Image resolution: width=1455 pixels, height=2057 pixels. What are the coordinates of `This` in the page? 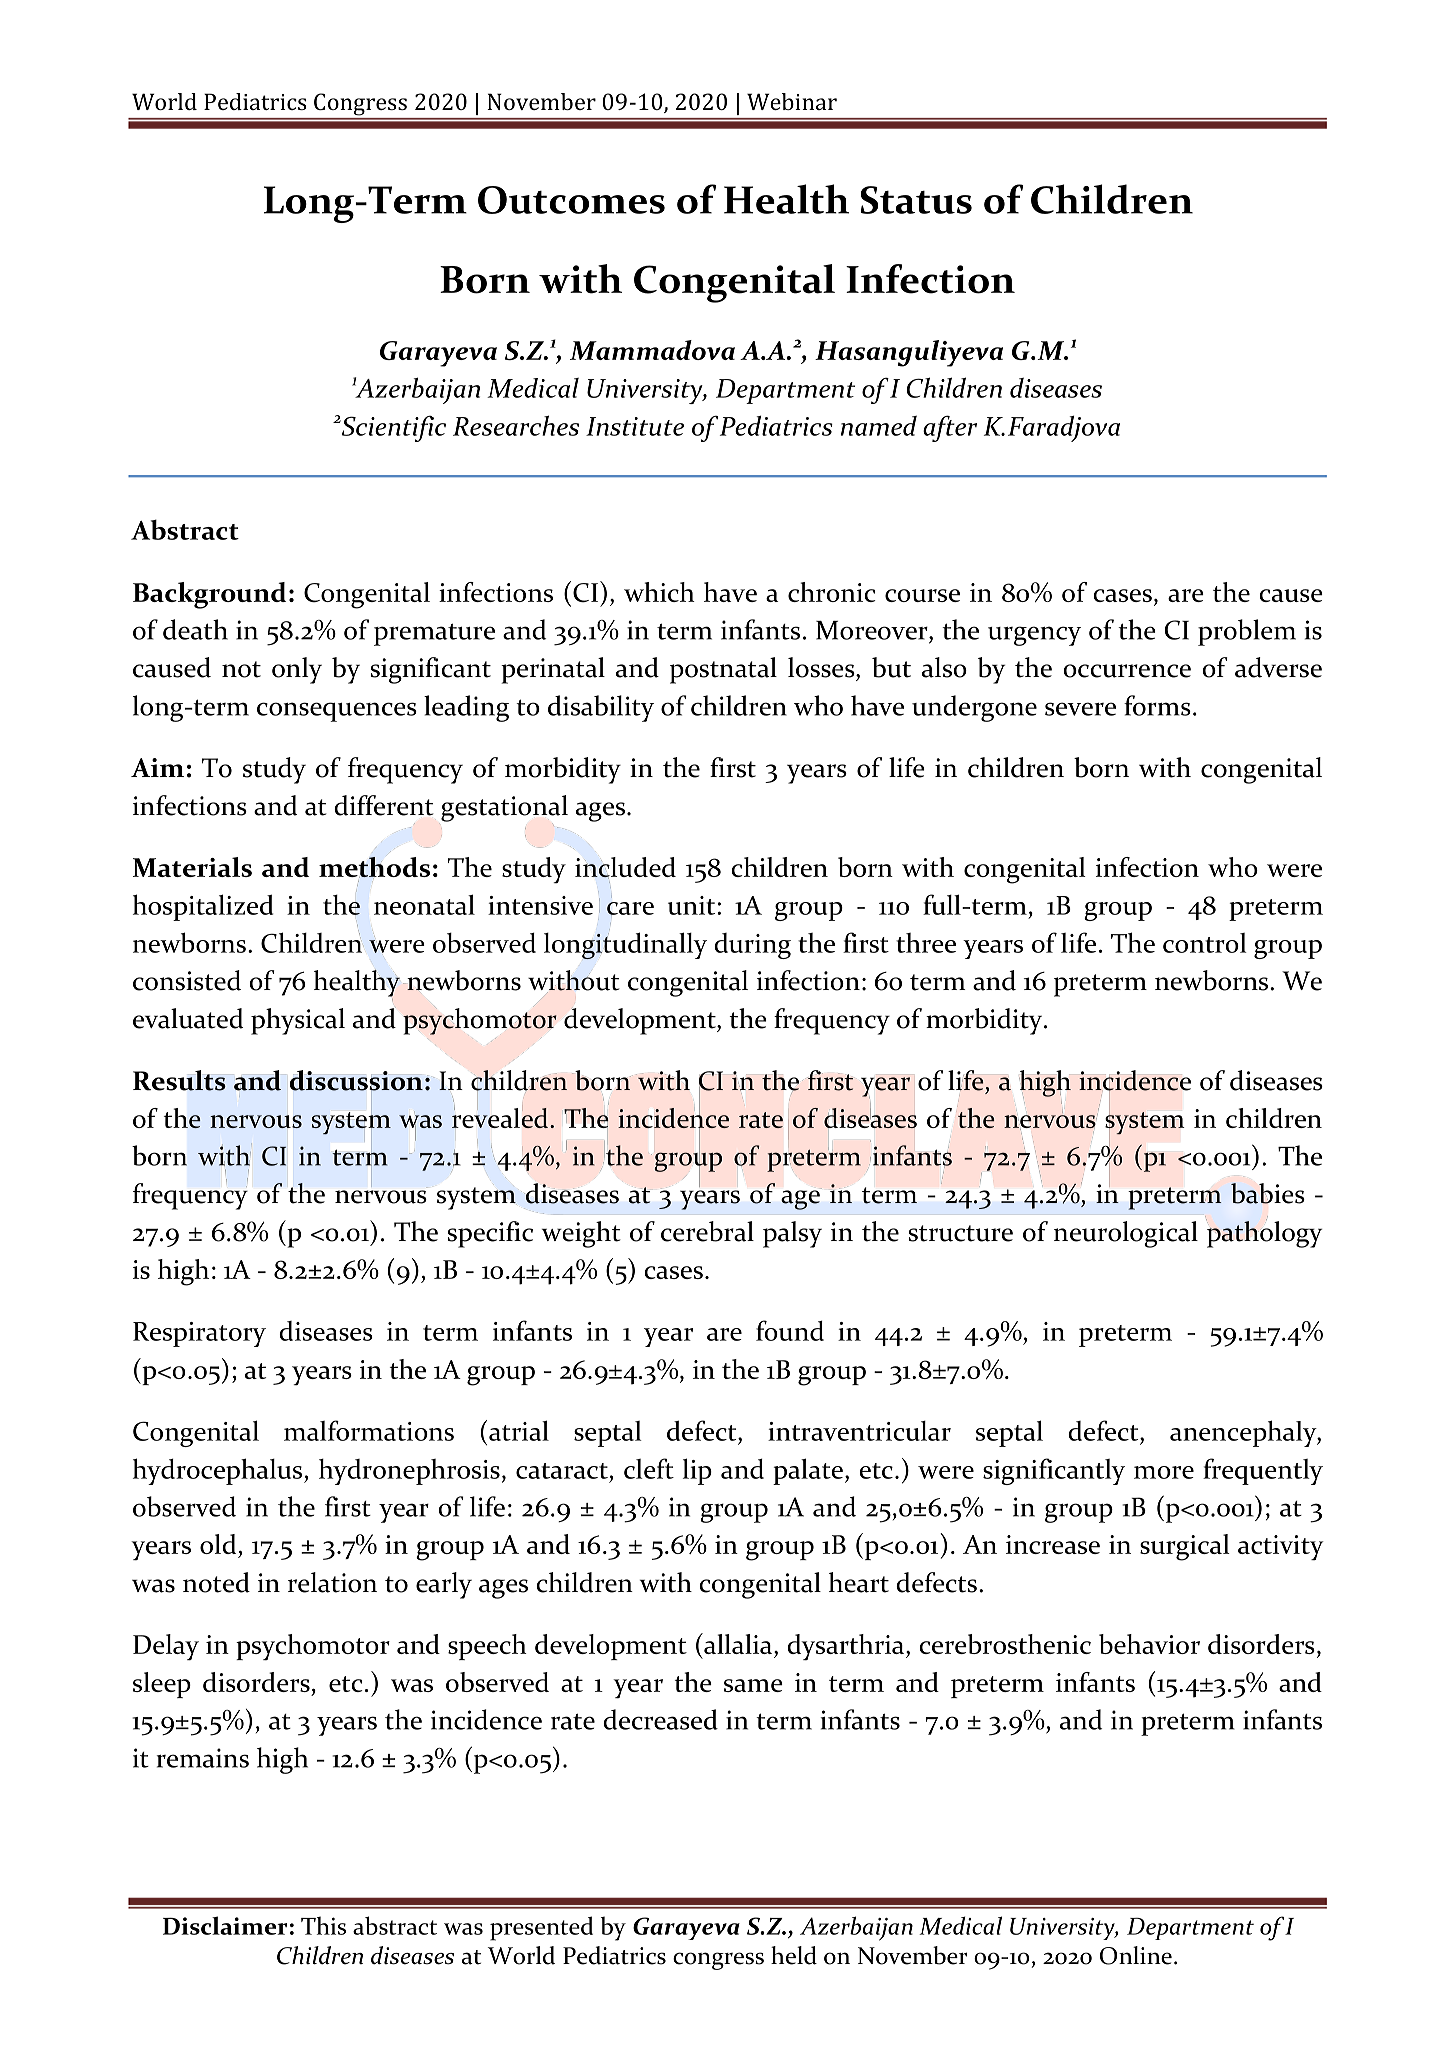 It's located at (323, 1925).
